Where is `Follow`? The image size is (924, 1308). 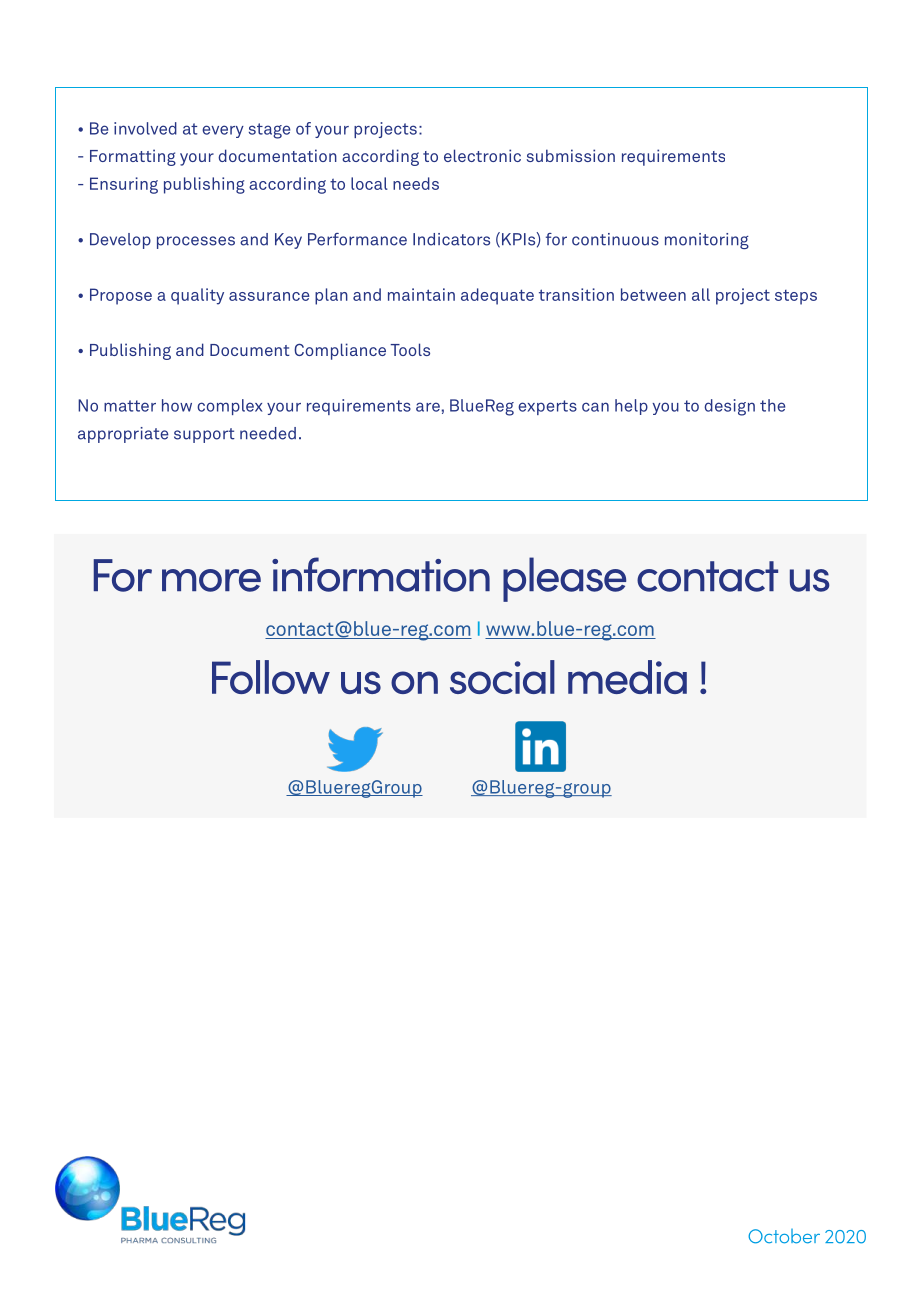 Follow is located at coordinates (271, 677).
